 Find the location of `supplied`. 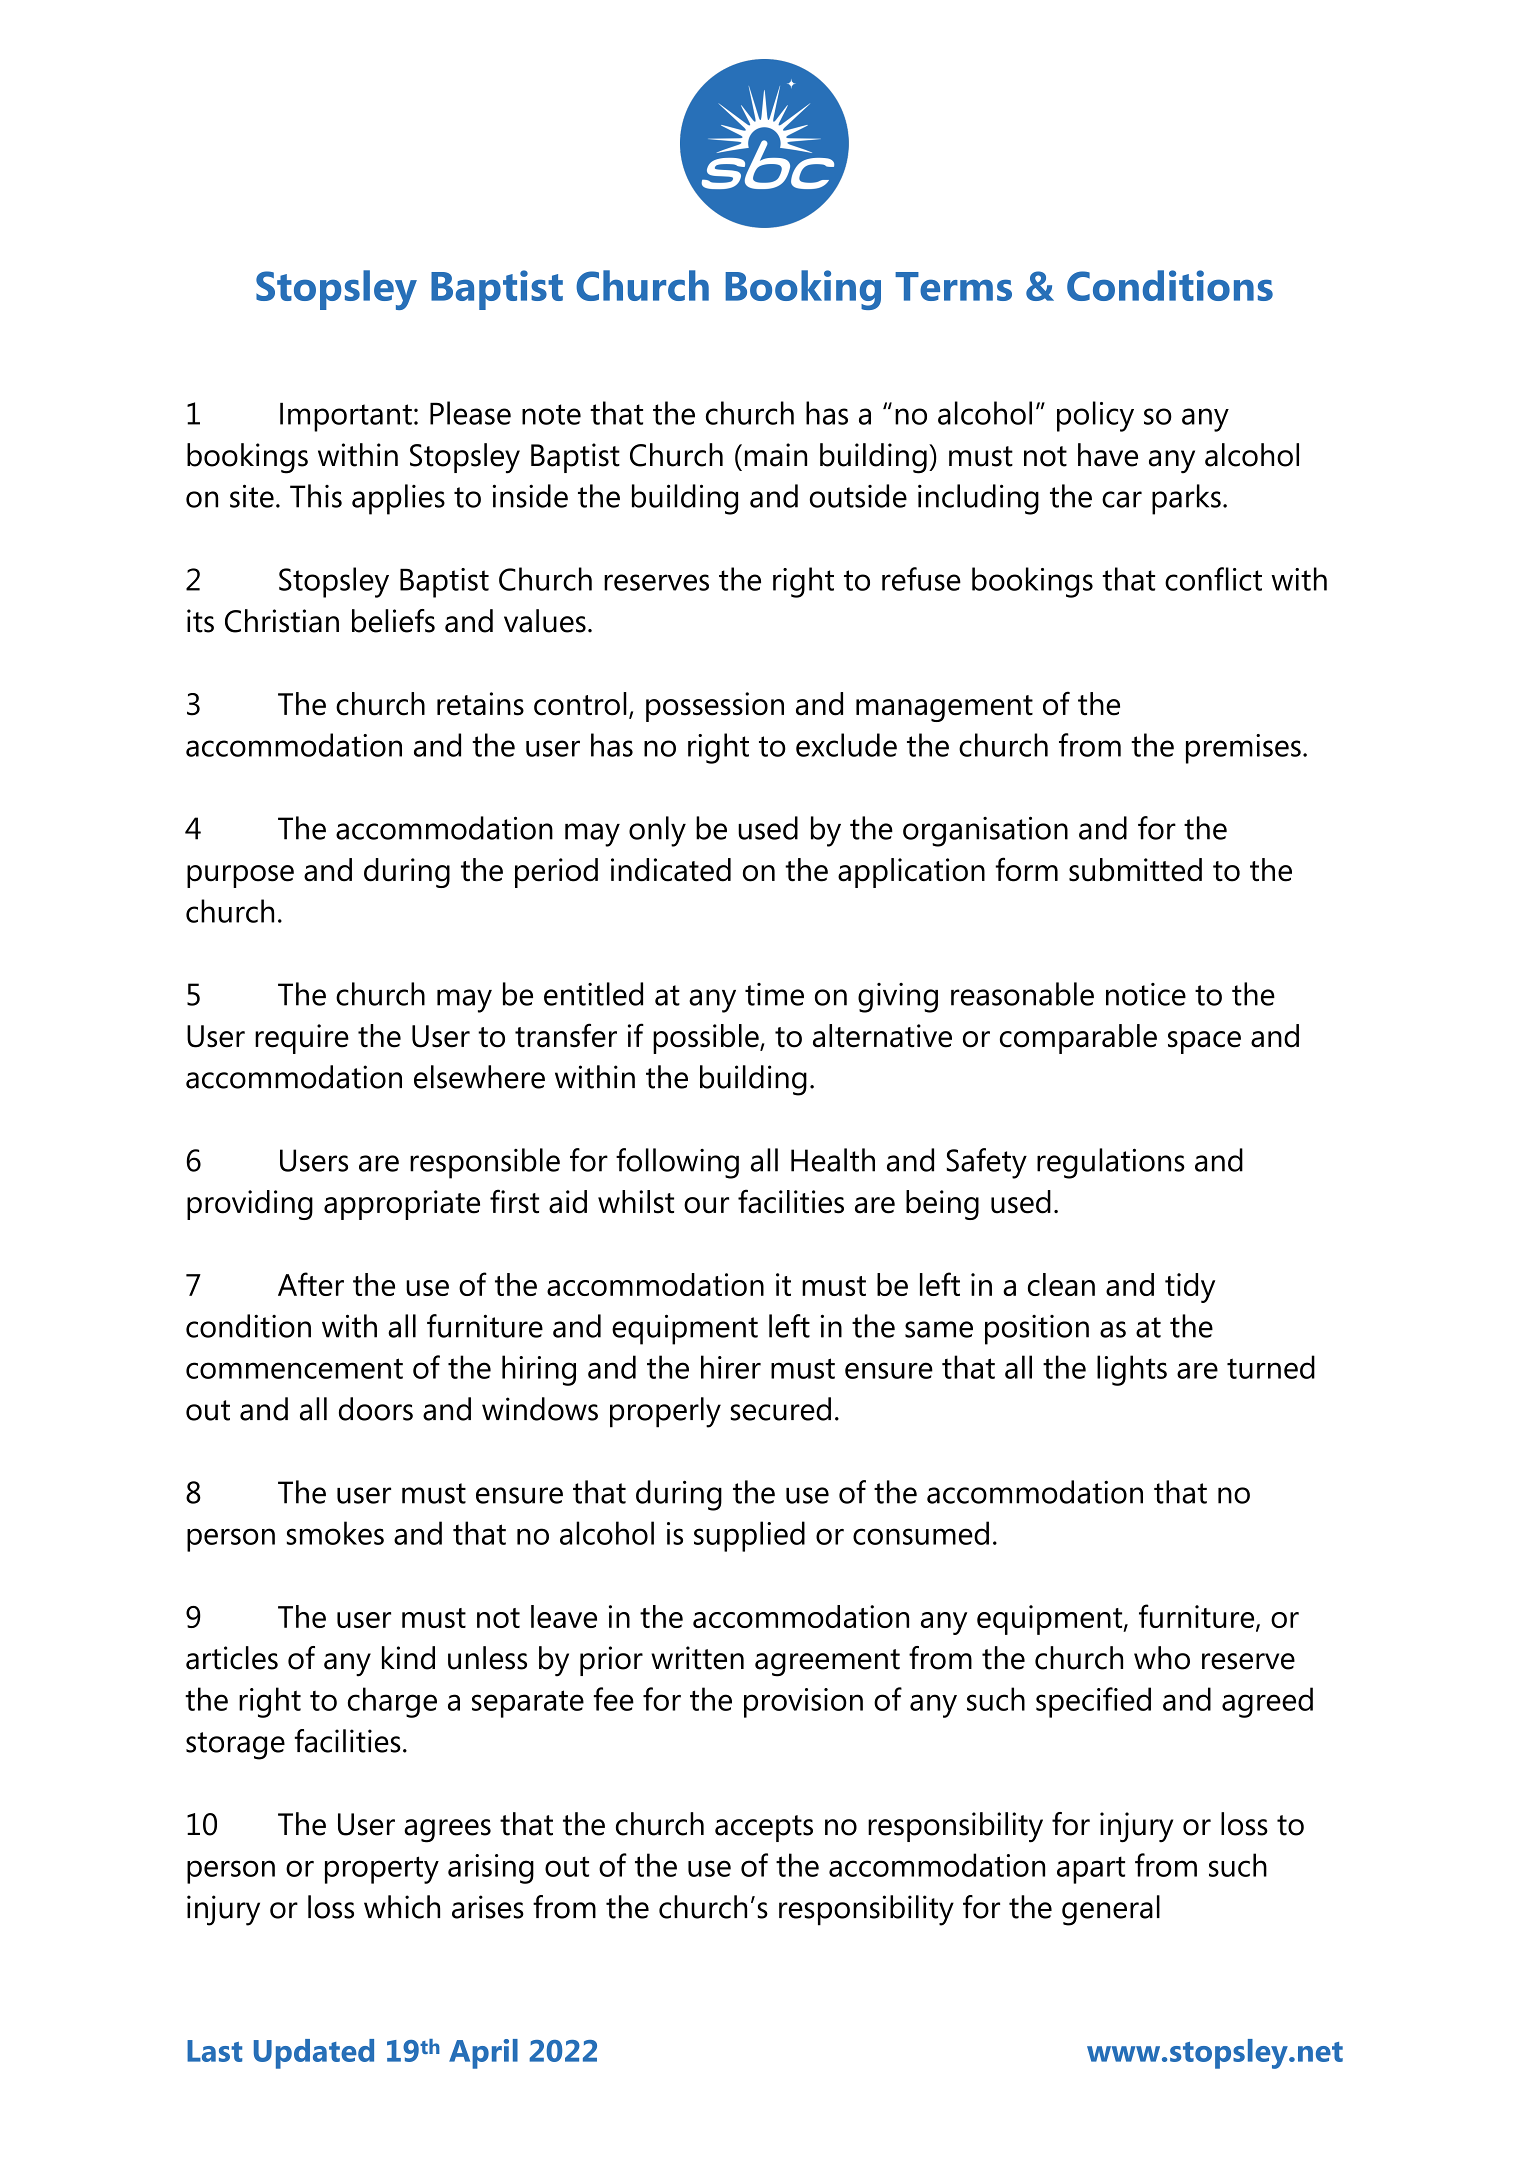

supplied is located at coordinates (749, 1536).
